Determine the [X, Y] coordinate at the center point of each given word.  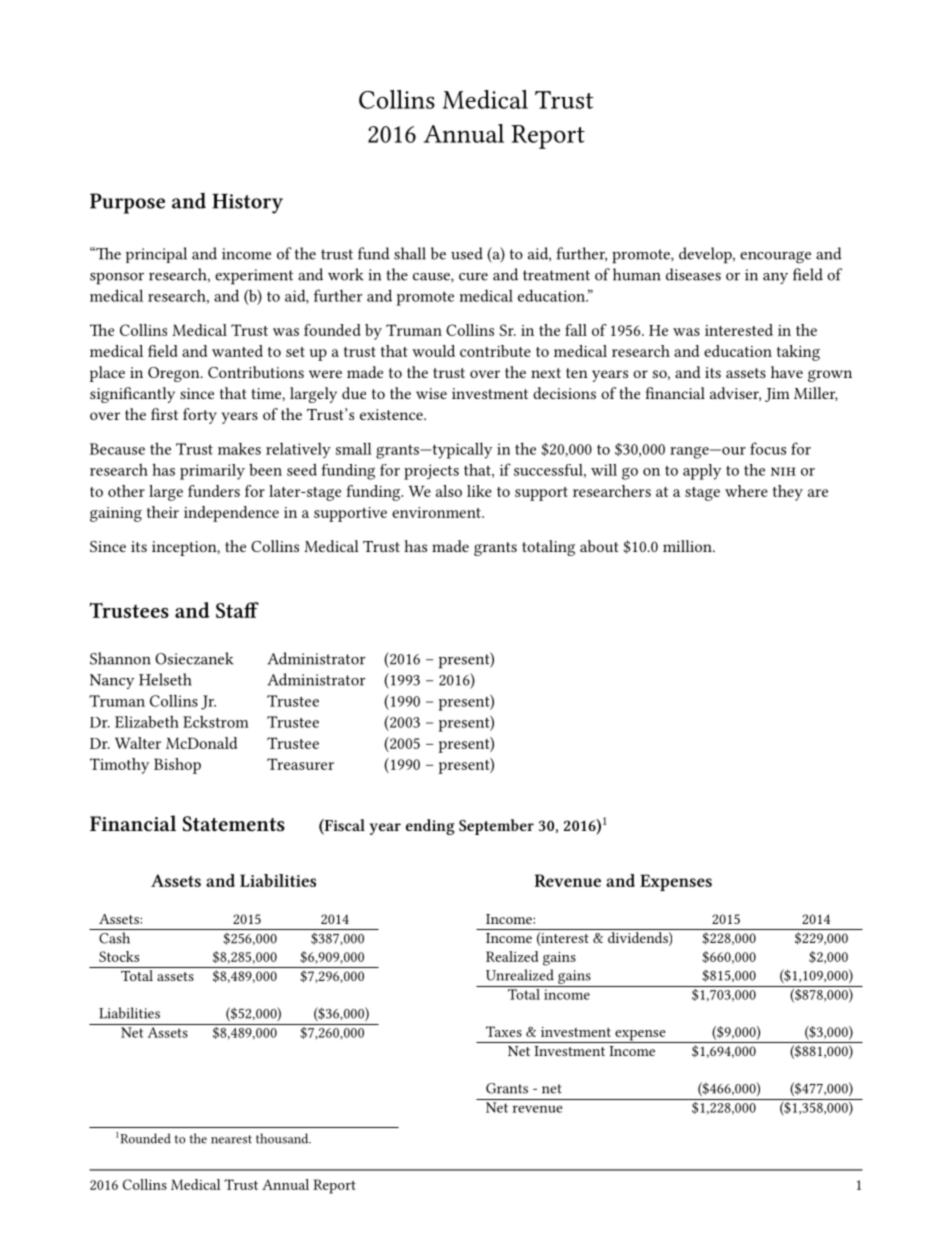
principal [156, 255]
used [467, 253]
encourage [775, 257]
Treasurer [300, 764]
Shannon [120, 658]
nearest [231, 1139]
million [688, 546]
